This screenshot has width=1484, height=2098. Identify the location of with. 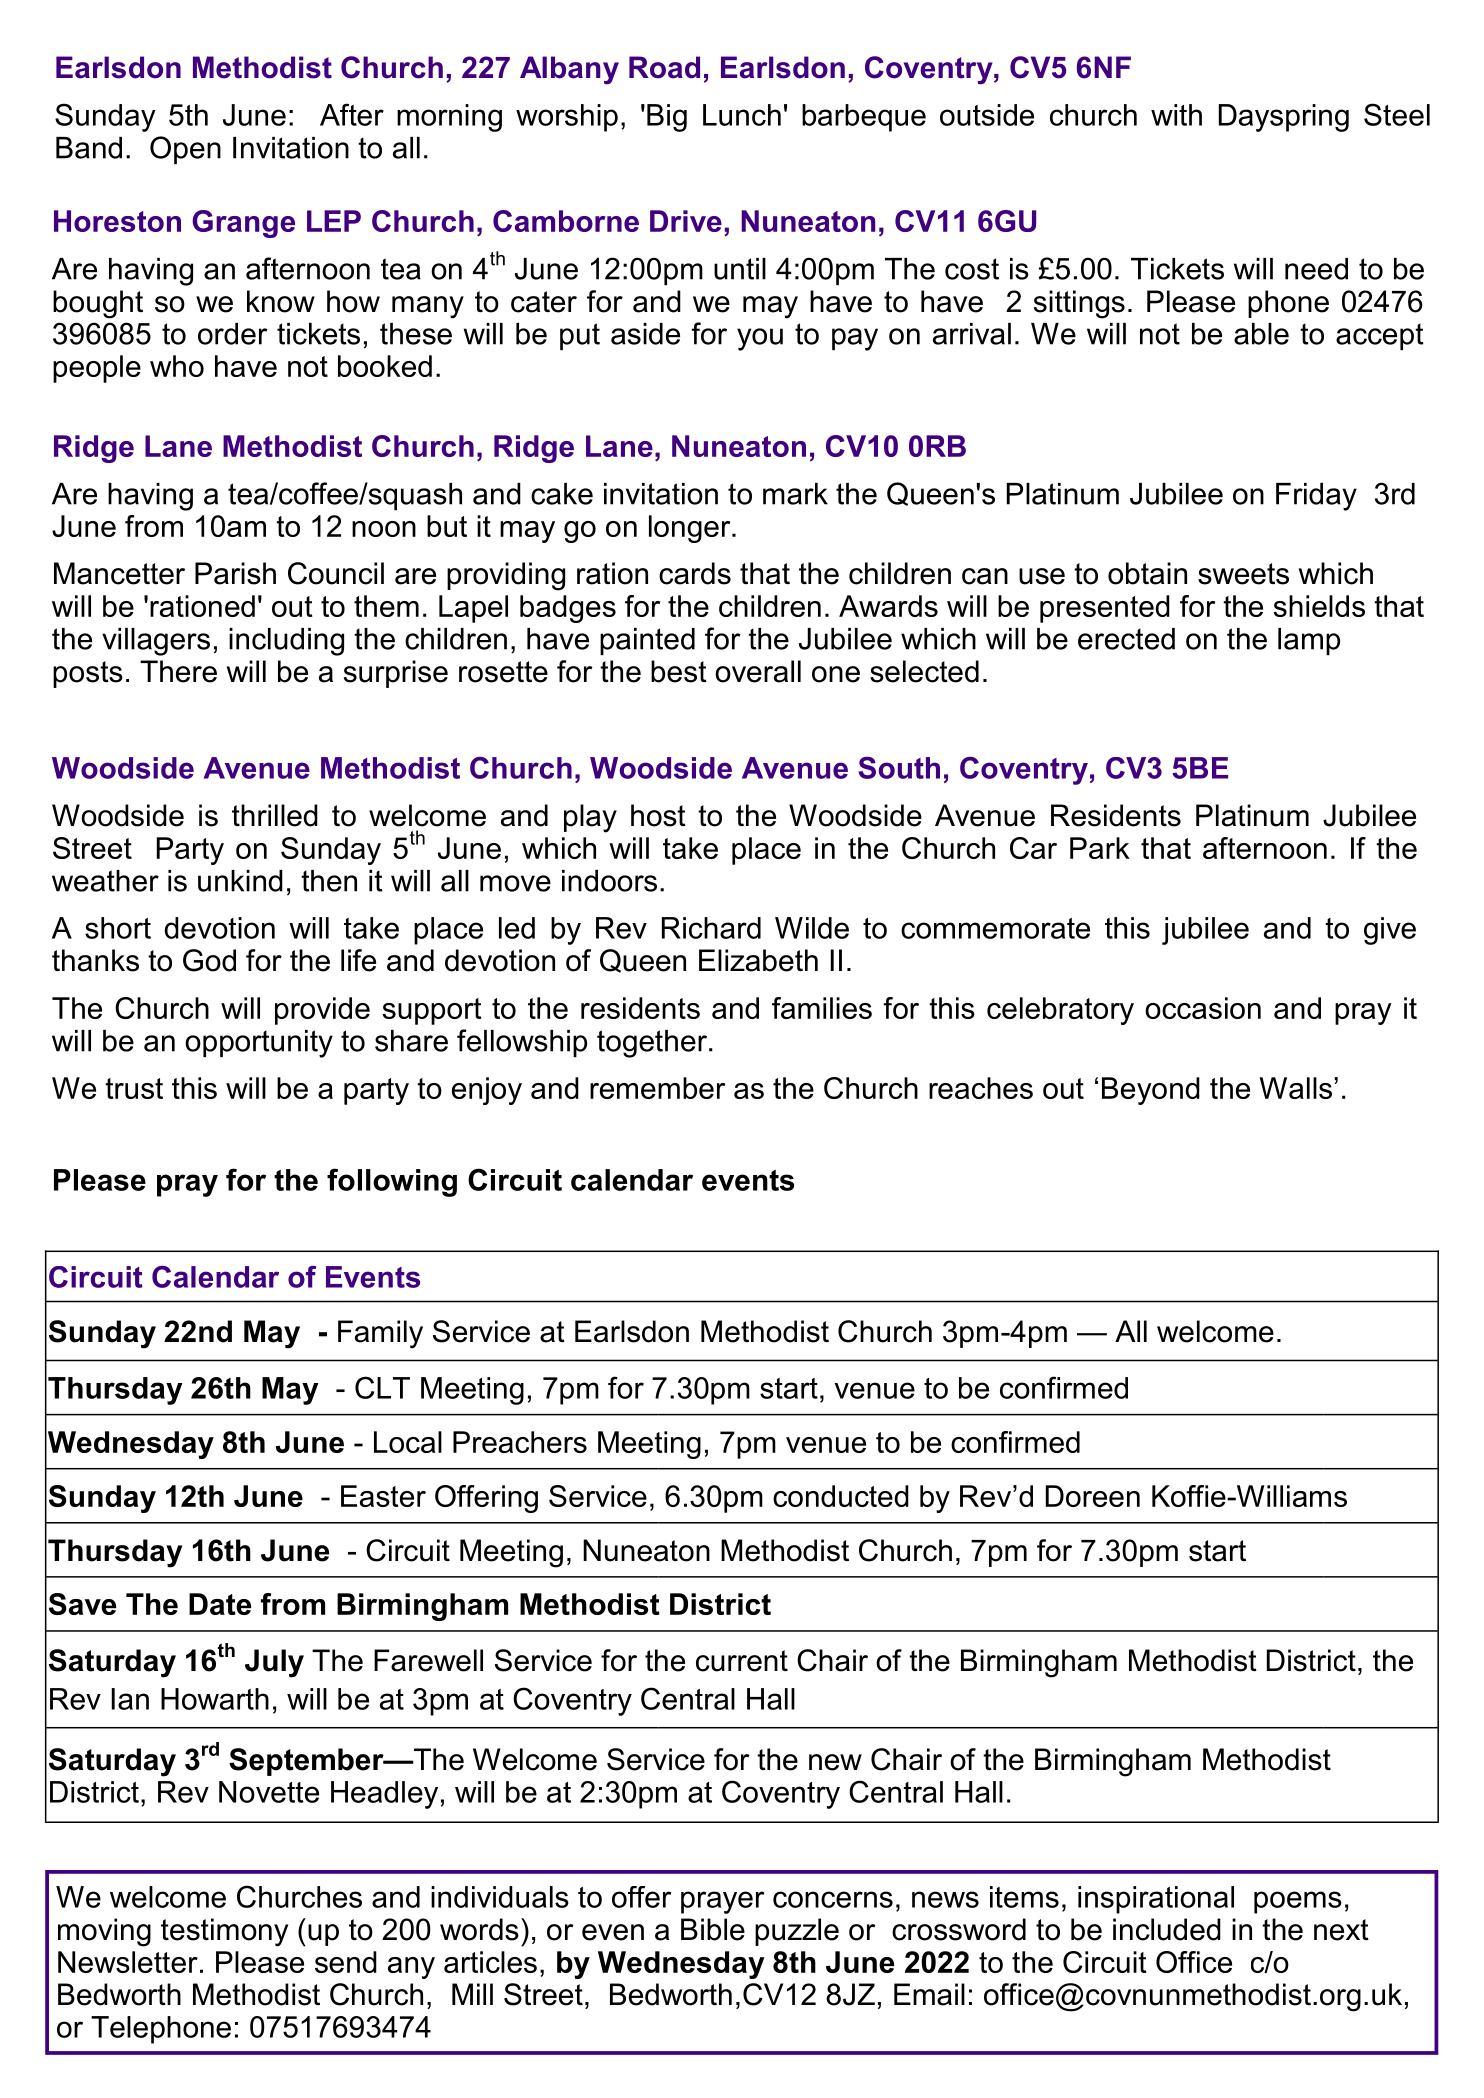
(1176, 115).
